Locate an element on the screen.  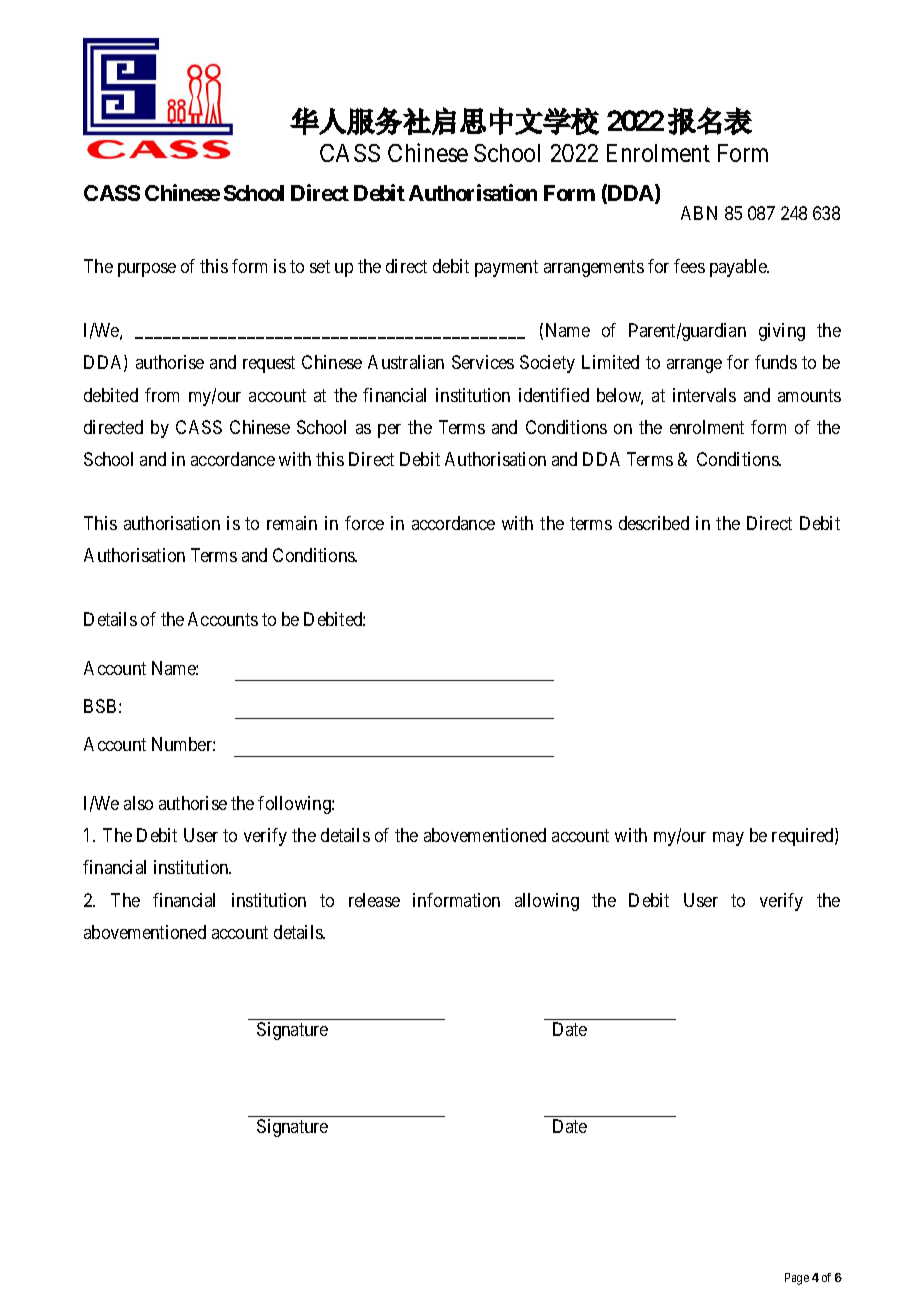
purpose is located at coordinates (147, 270).
